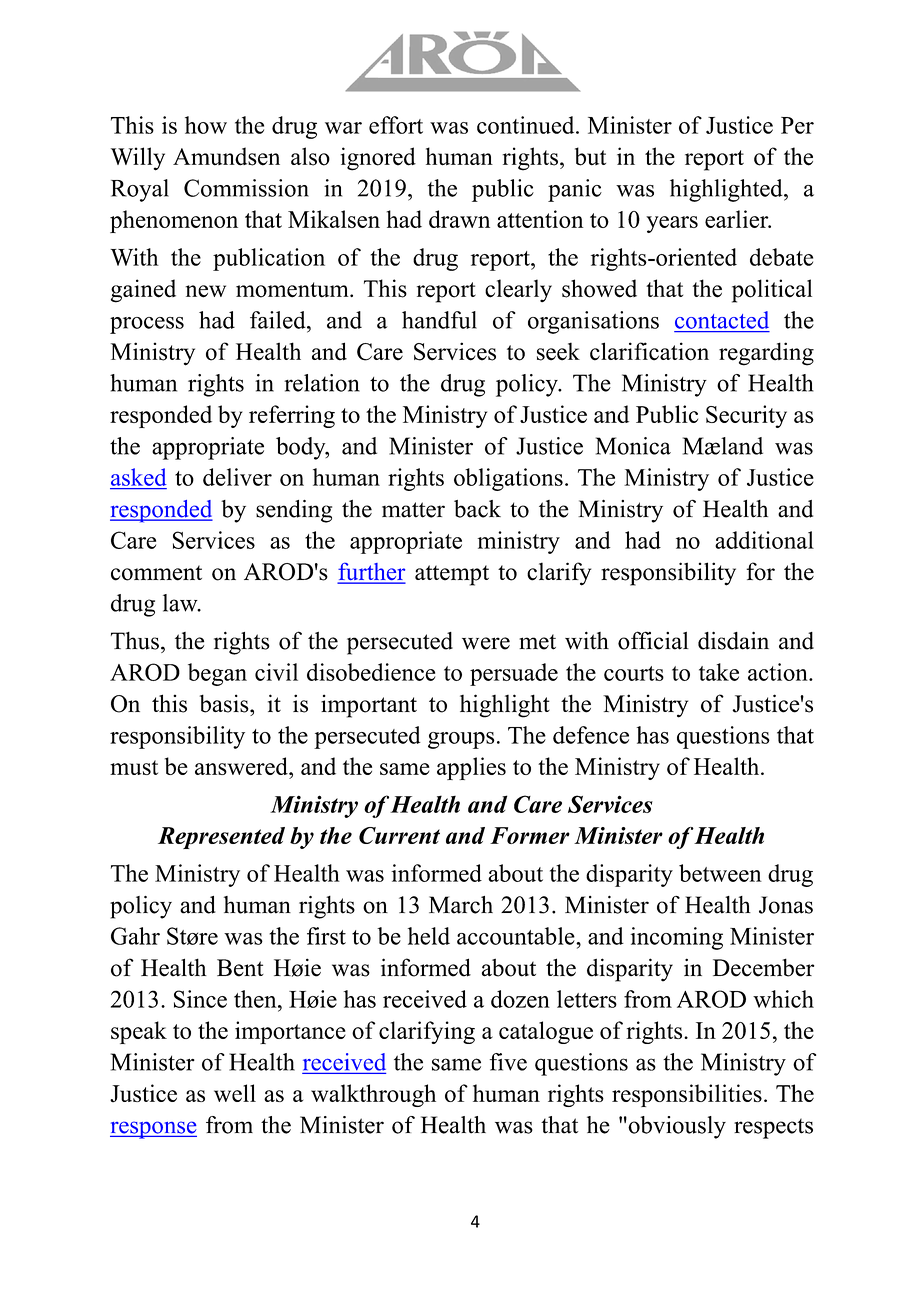  Describe the element at coordinates (738, 219) in the screenshot. I see `earlier` at that location.
